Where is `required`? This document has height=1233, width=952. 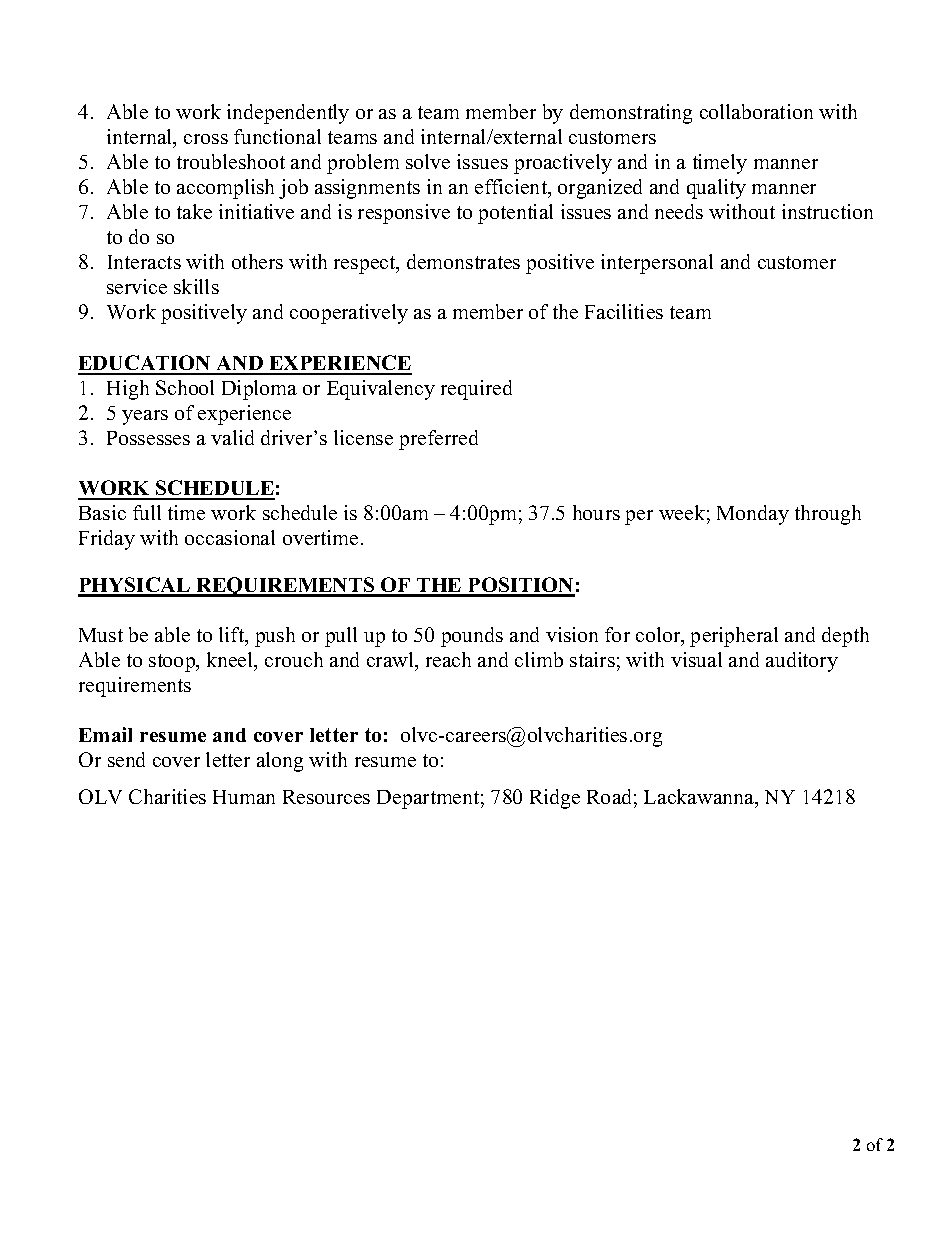 required is located at coordinates (476, 390).
